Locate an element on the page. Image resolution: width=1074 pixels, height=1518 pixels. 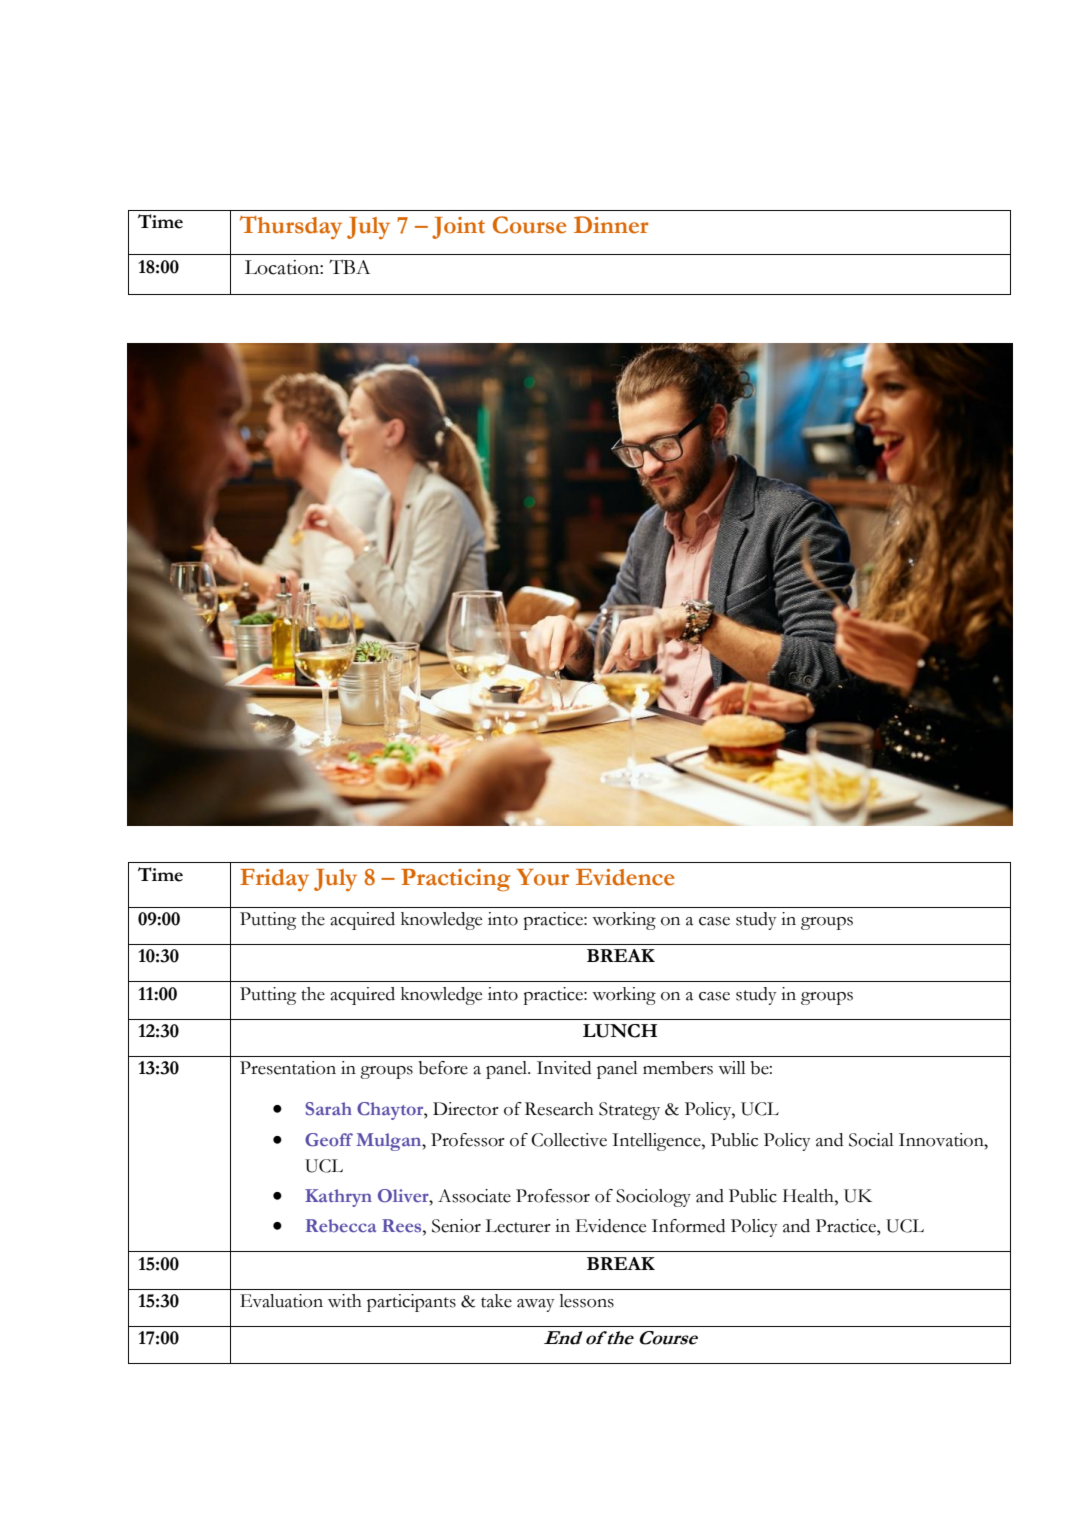
TBA is located at coordinates (349, 266).
